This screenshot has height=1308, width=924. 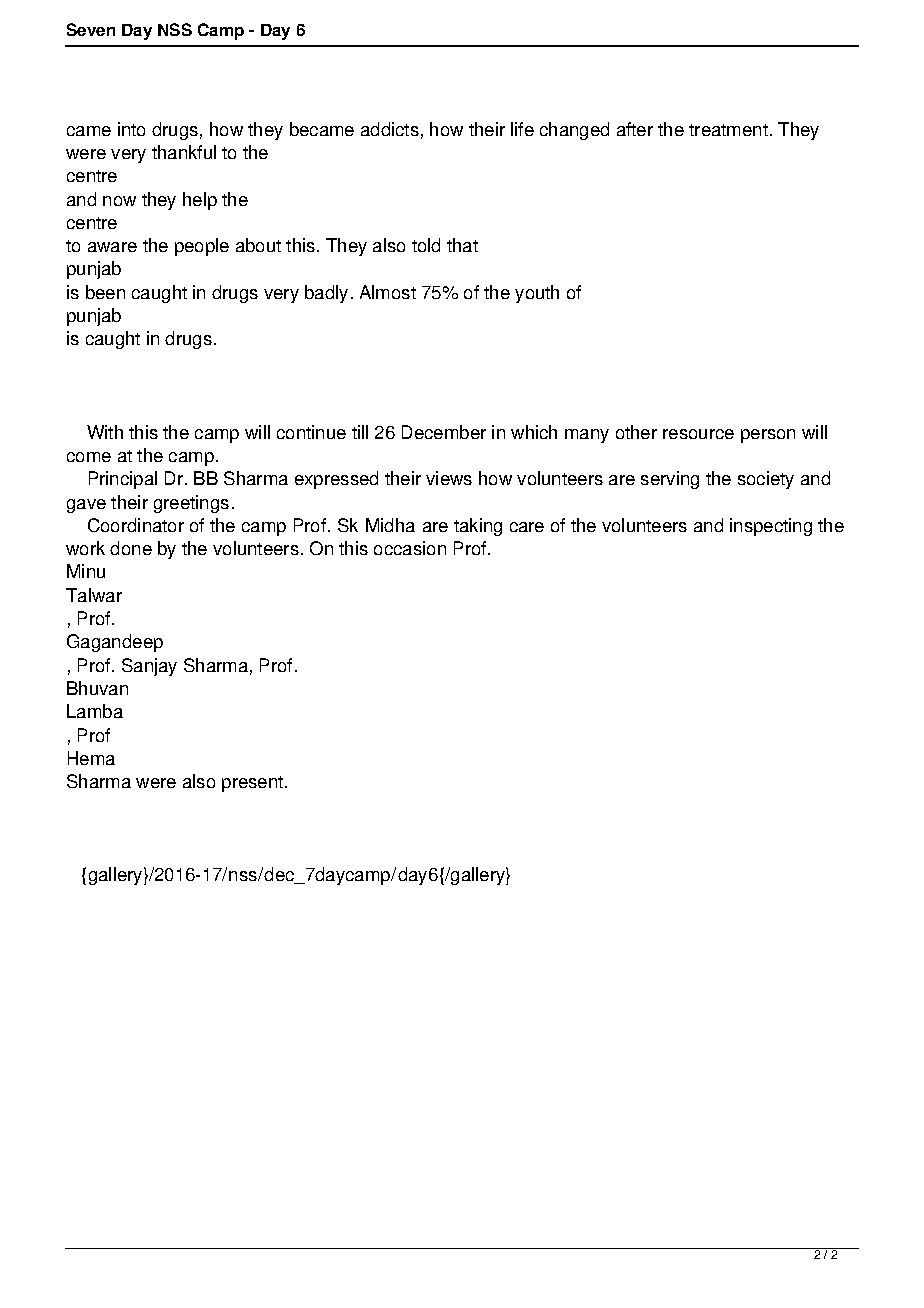 I want to click on Hema, so click(x=91, y=758).
